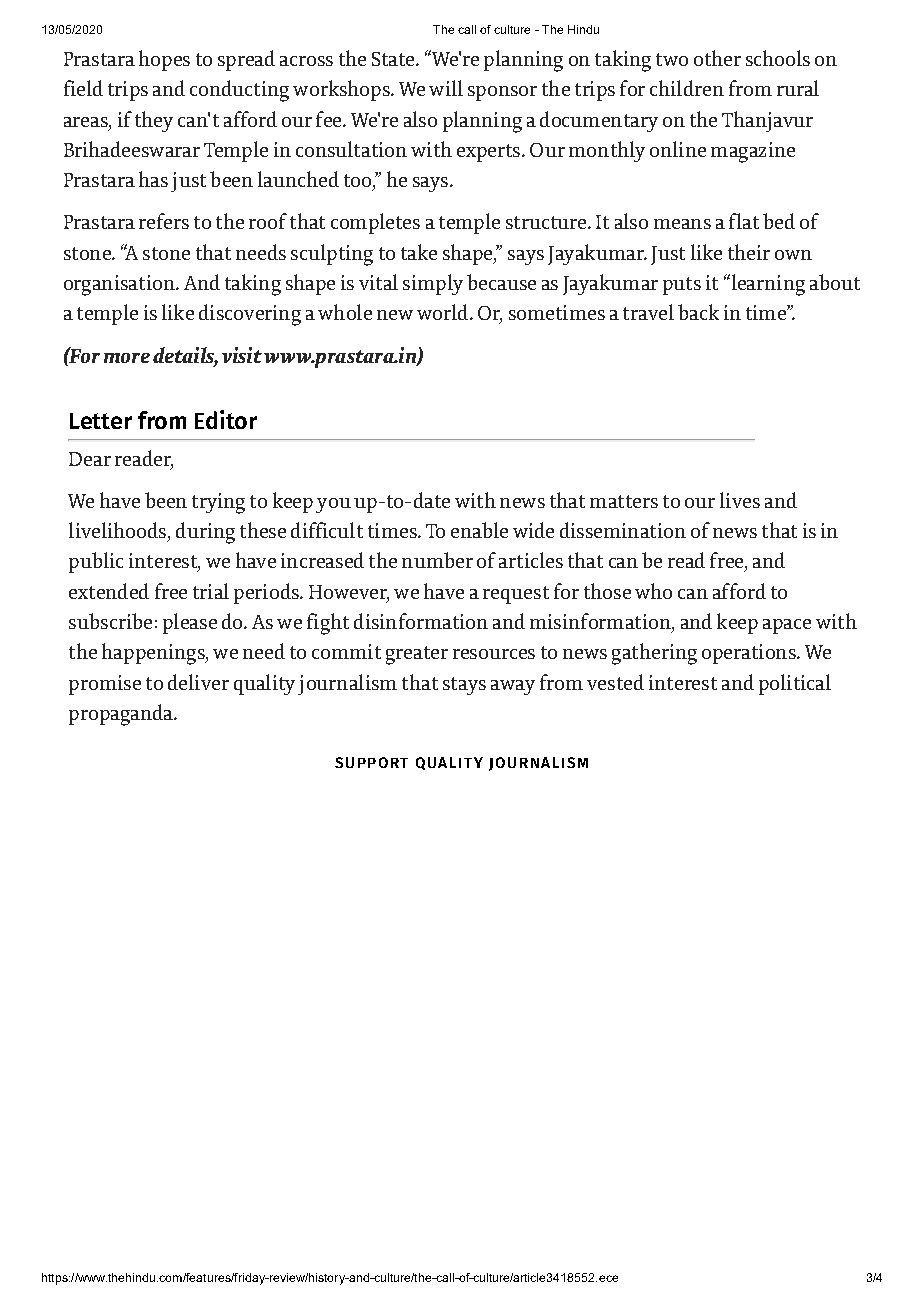 The width and height of the page is (924, 1308). What do you see at coordinates (122, 715) in the page?
I see `propaganda` at bounding box center [122, 715].
